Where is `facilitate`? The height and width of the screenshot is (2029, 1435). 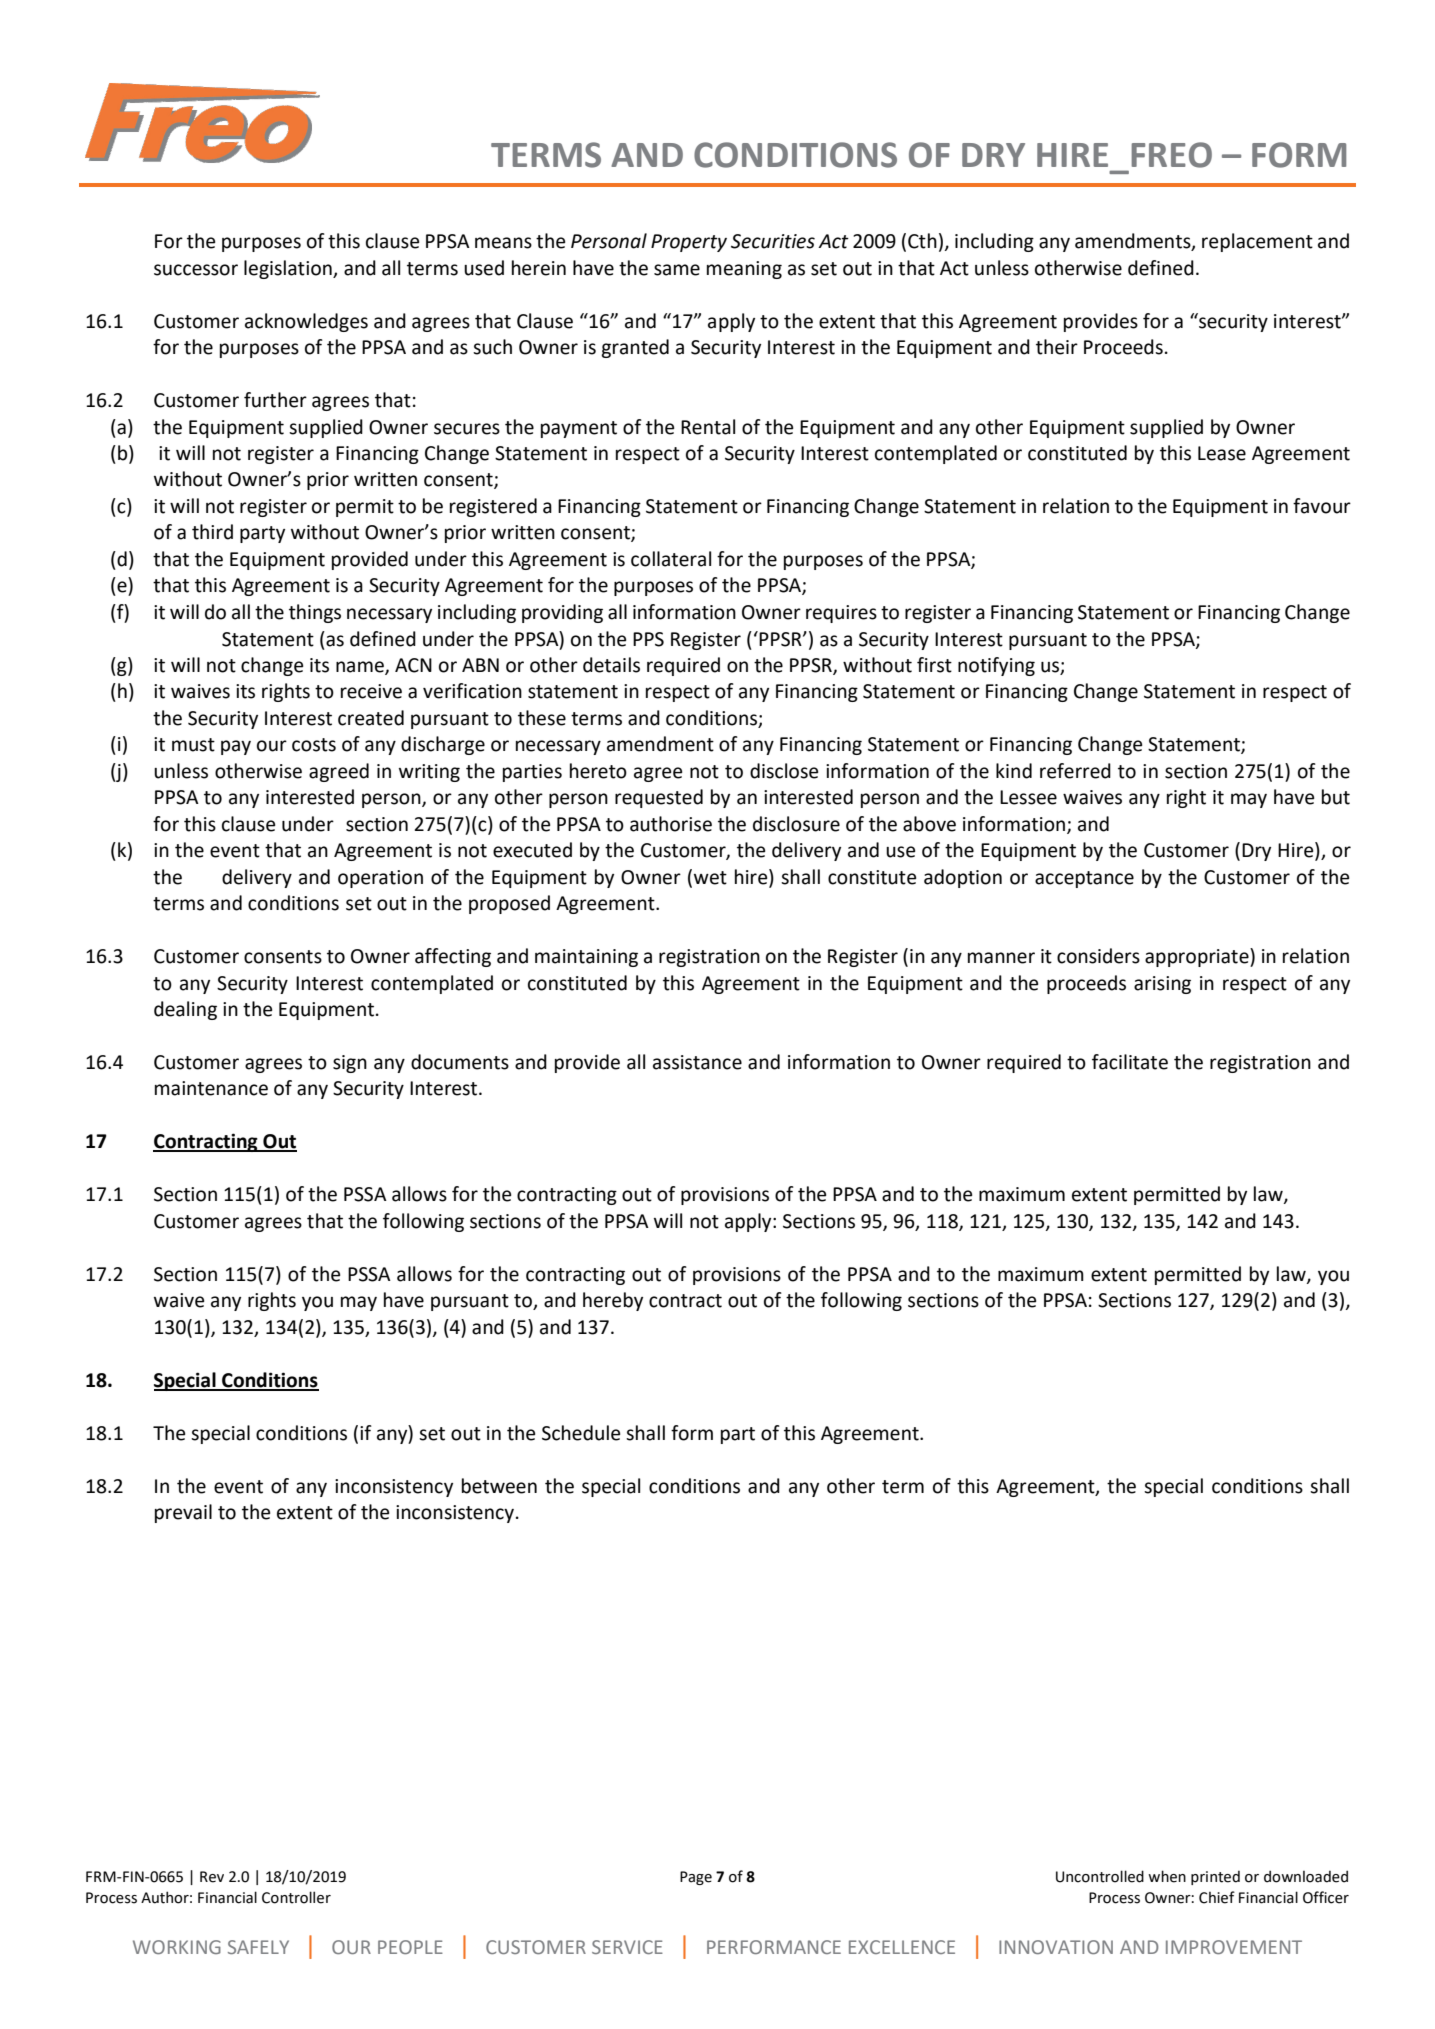
facilitate is located at coordinates (1130, 1062).
